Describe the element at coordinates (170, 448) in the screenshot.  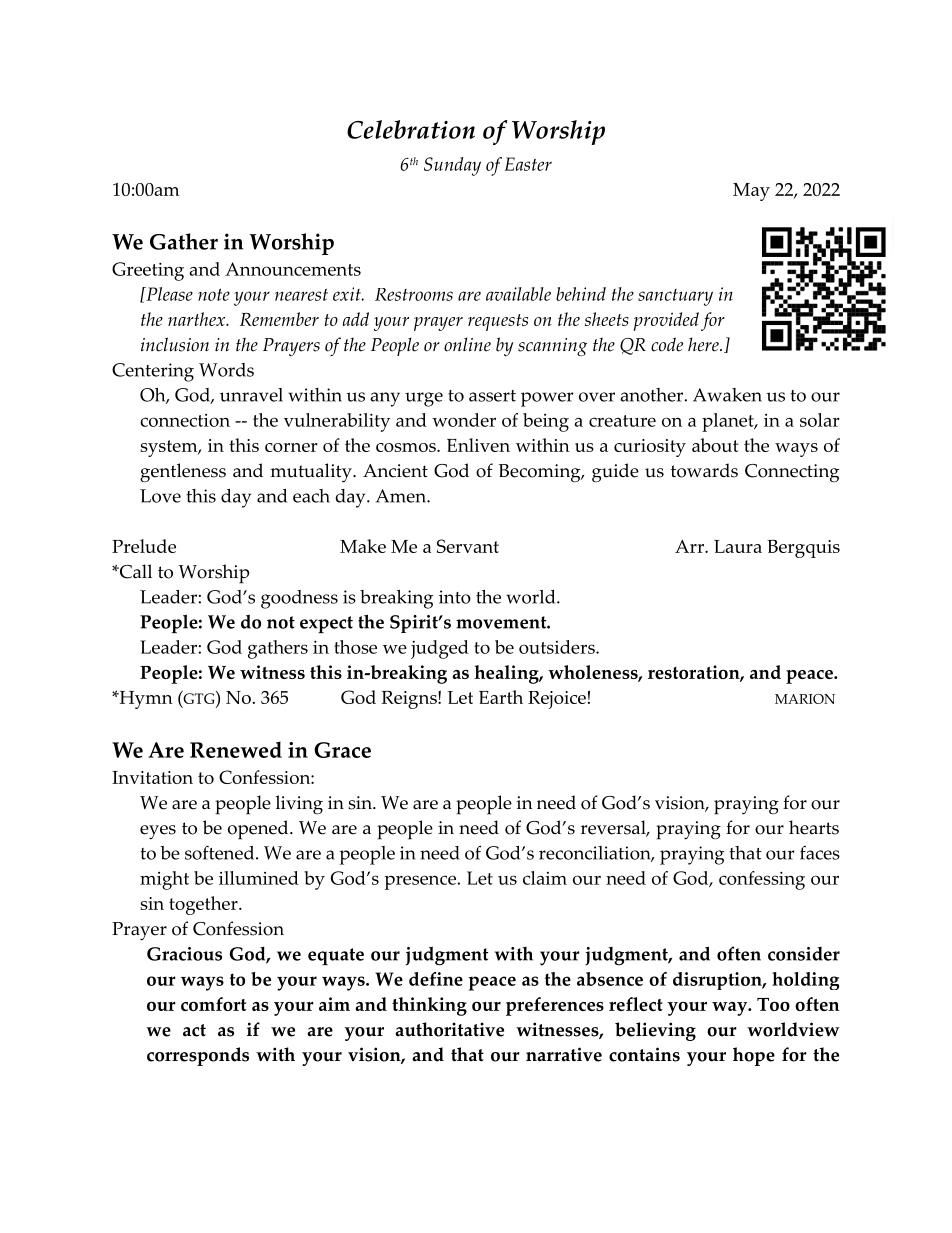
I see `system` at that location.
